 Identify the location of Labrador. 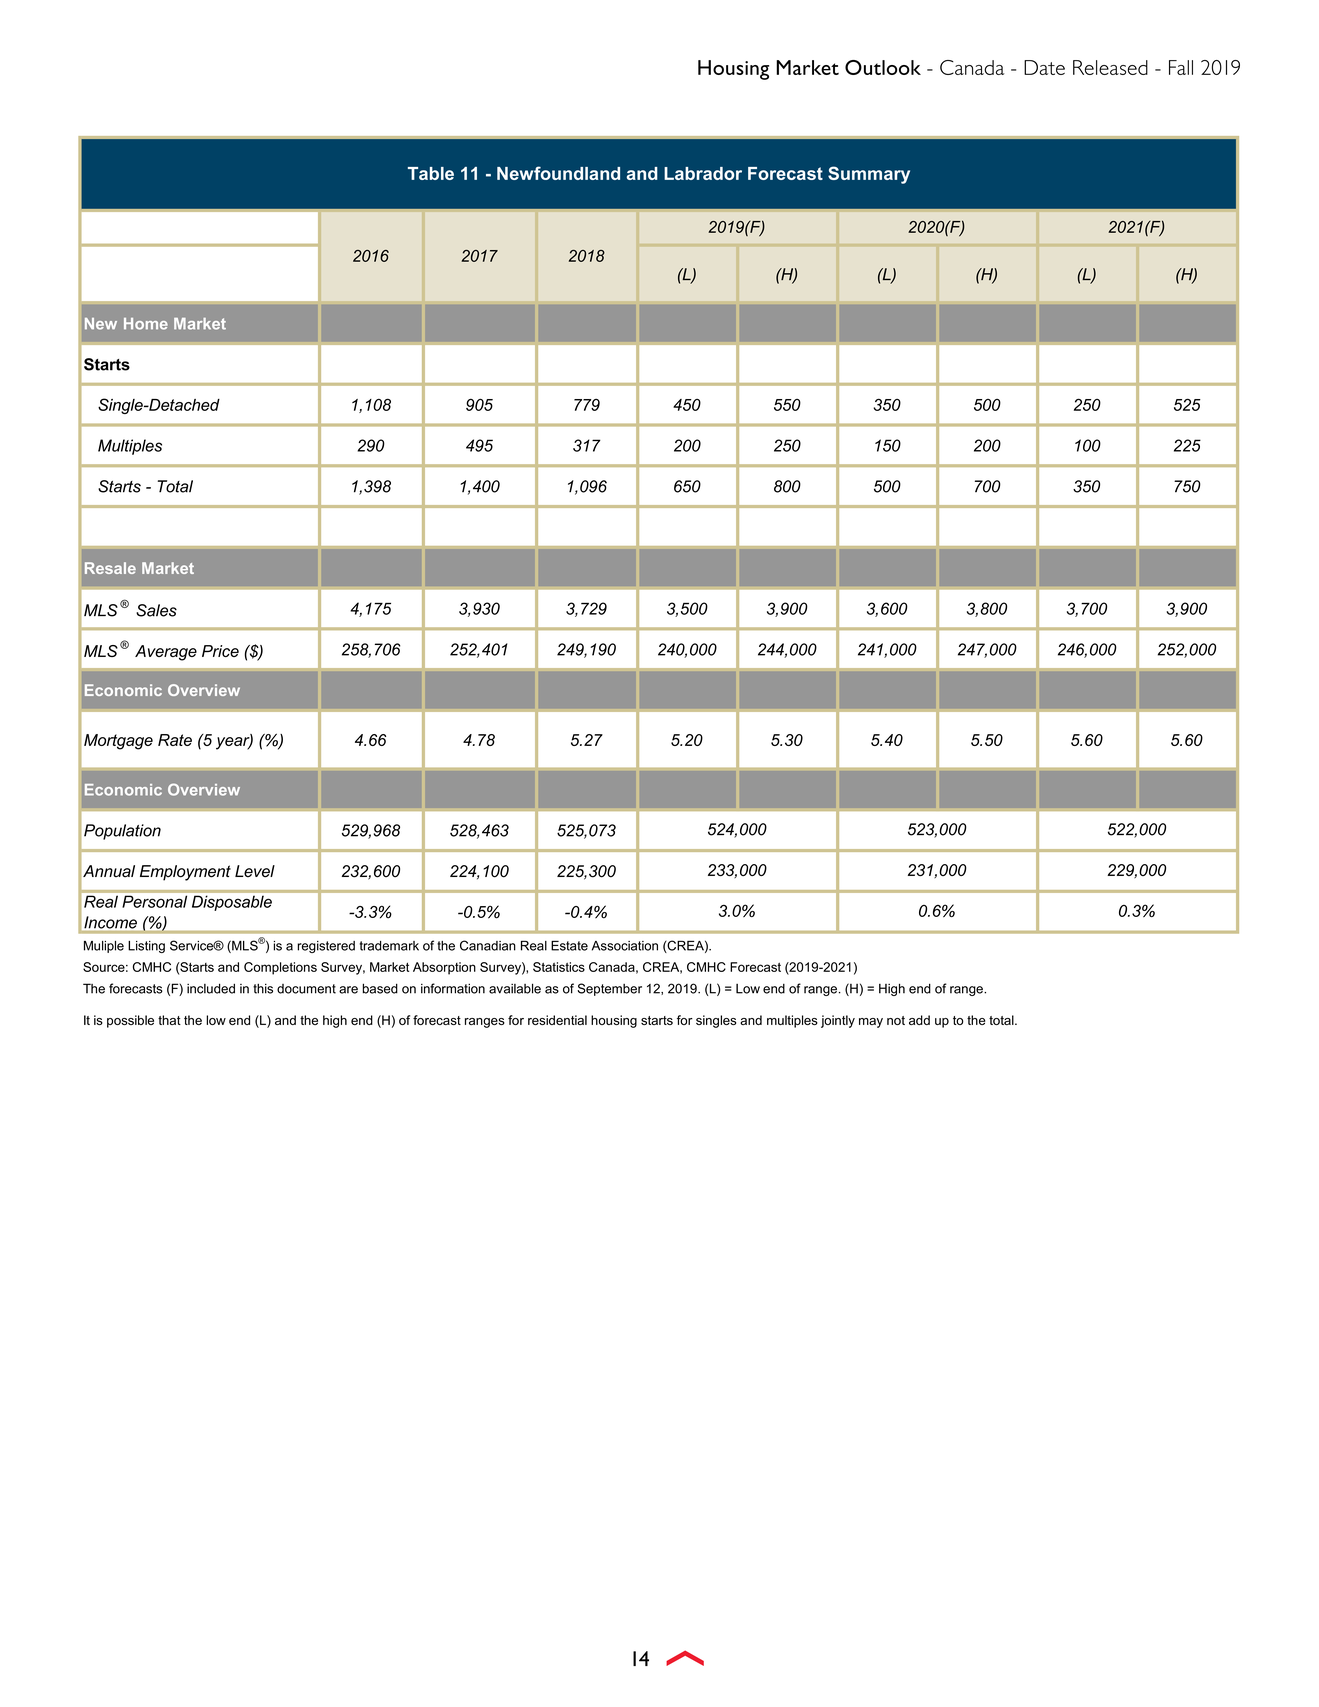
(703, 173).
